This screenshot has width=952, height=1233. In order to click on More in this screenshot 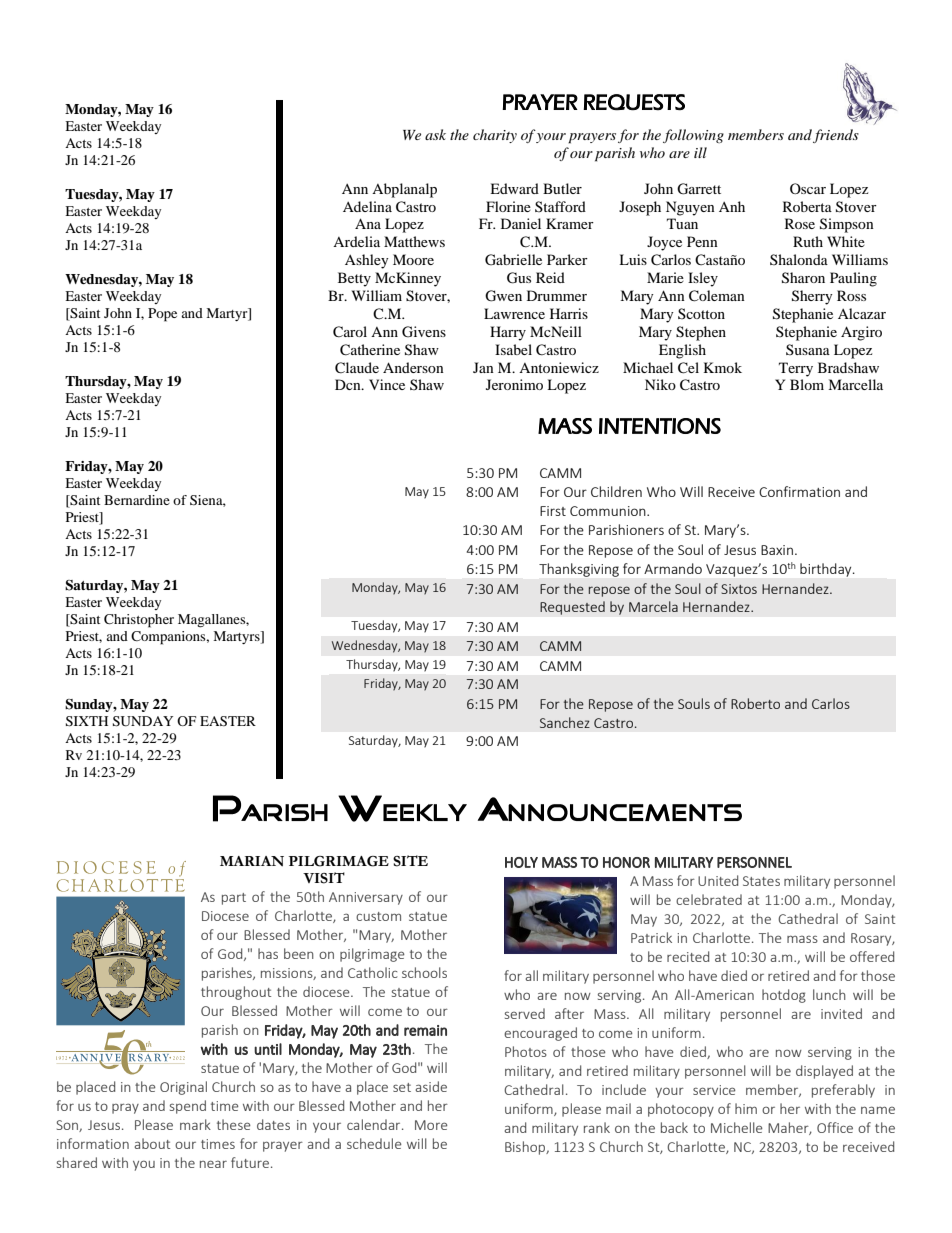, I will do `click(431, 1125)`.
